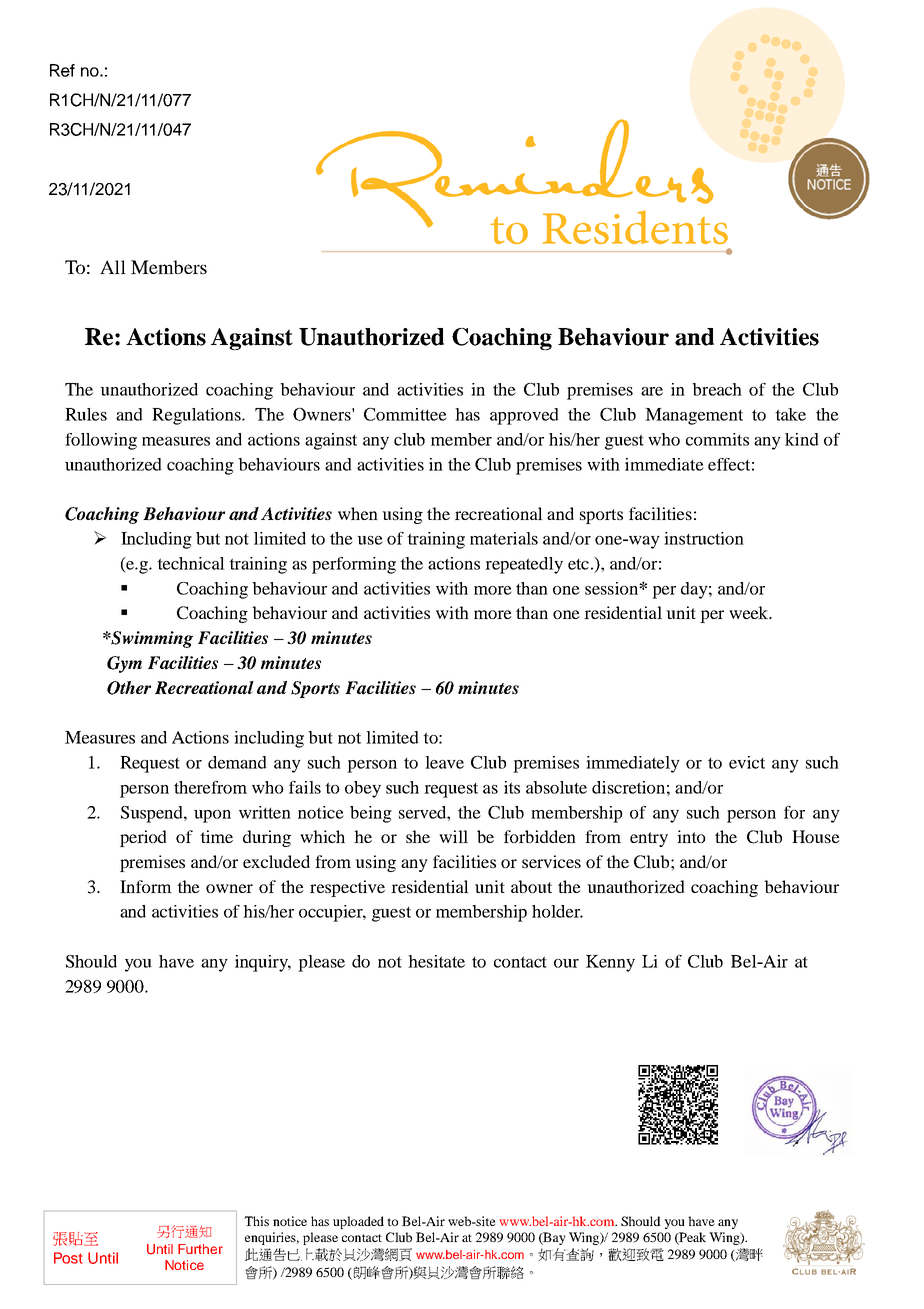 This screenshot has height=1309, width=924. I want to click on leave, so click(444, 762).
